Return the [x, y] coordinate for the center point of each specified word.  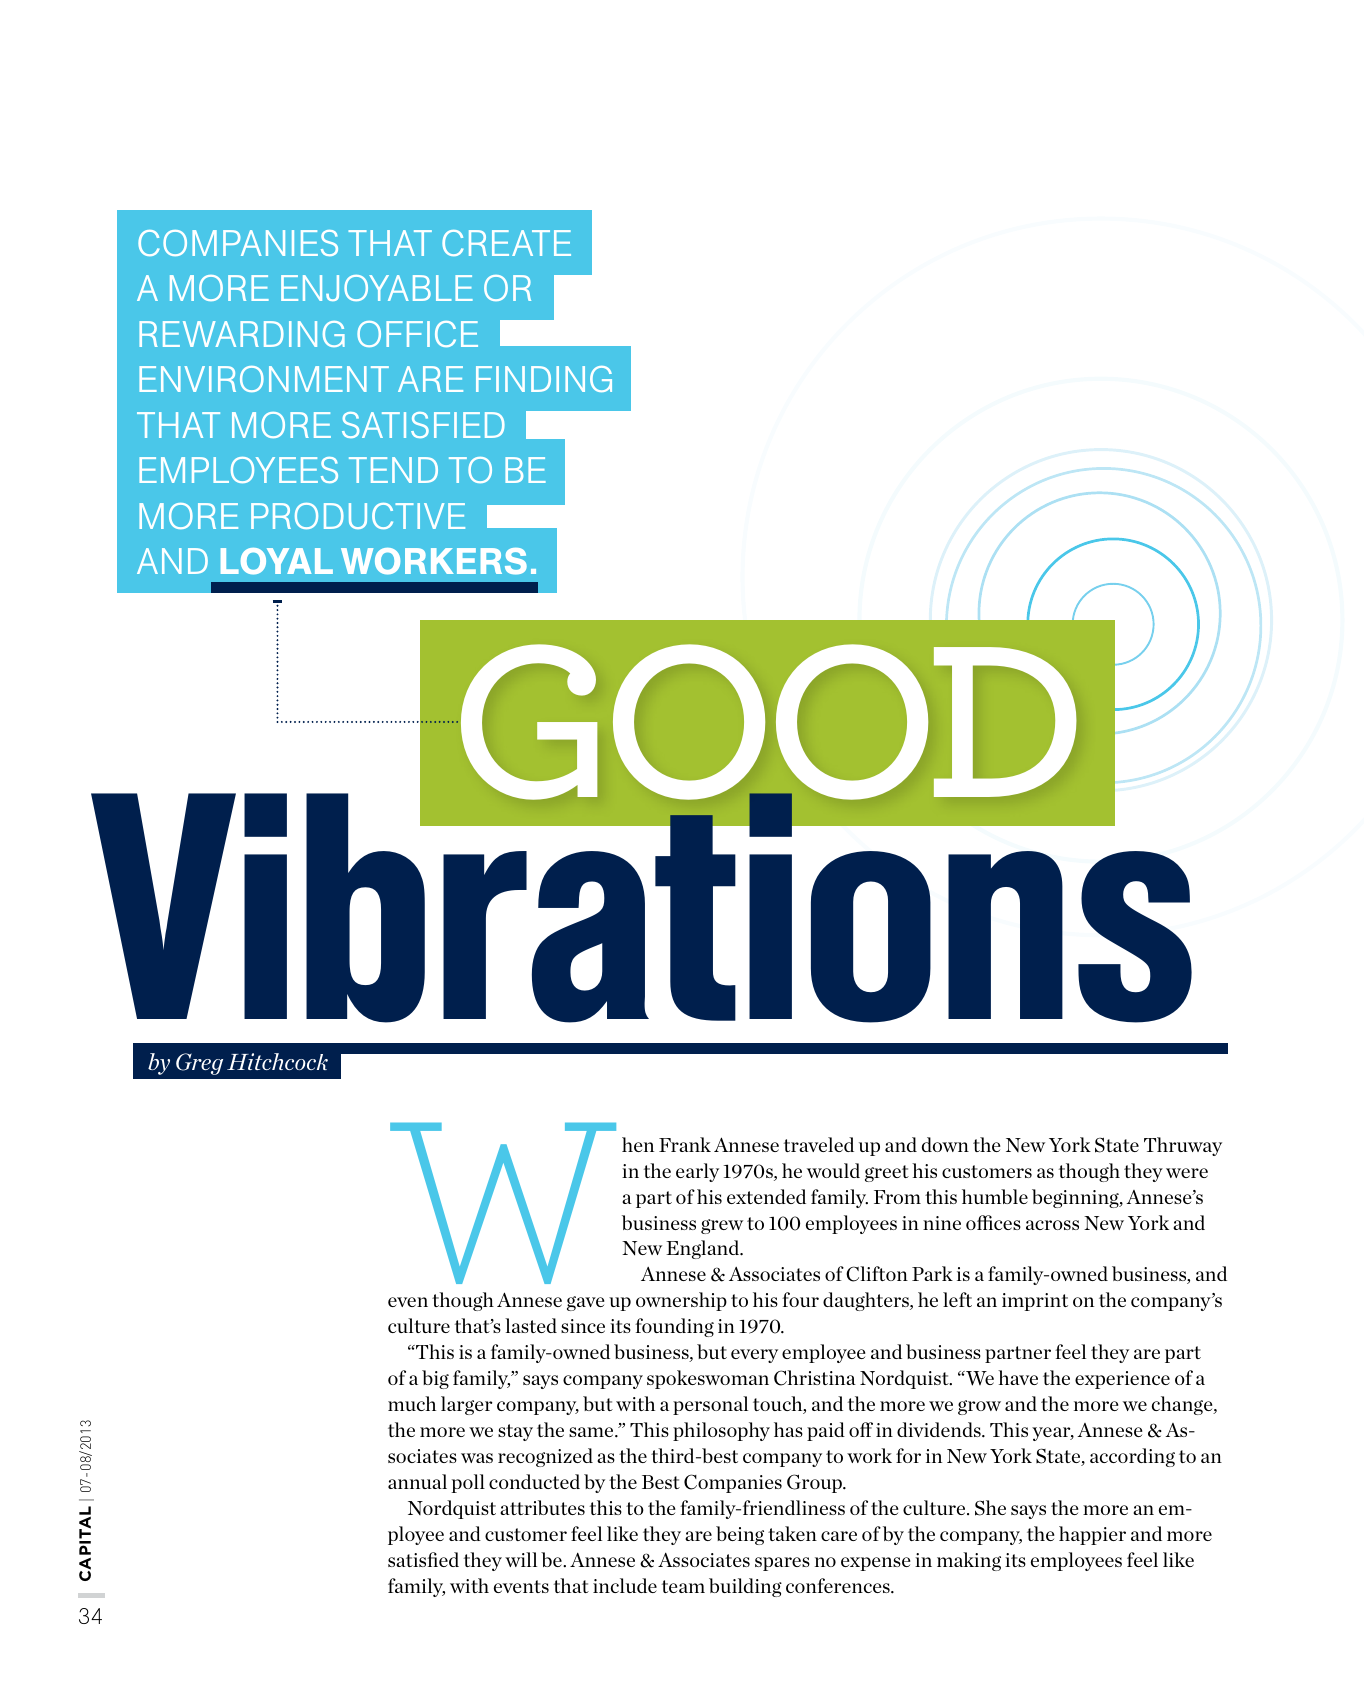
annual [417, 1481]
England [704, 1249]
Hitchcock [277, 1061]
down [945, 1144]
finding [544, 379]
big [435, 1379]
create [506, 243]
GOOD [768, 723]
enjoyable [377, 288]
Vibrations [641, 907]
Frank [685, 1144]
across [1052, 1225]
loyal [277, 561]
